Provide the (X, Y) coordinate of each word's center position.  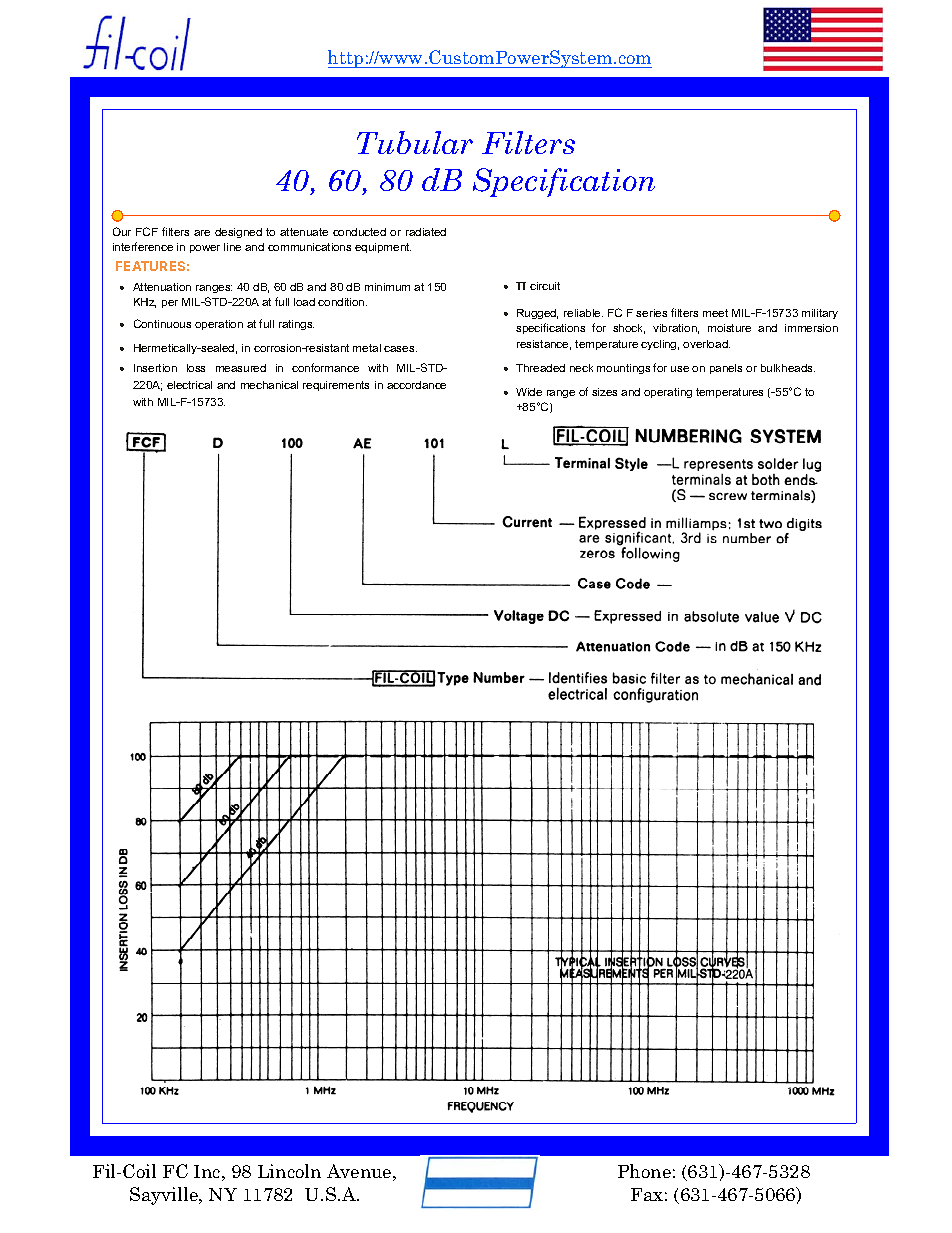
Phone (644, 1171)
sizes (604, 392)
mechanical (269, 385)
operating (668, 393)
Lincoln (289, 1171)
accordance (416, 385)
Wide (529, 392)
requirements (336, 386)
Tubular (415, 142)
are (202, 233)
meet (715, 313)
